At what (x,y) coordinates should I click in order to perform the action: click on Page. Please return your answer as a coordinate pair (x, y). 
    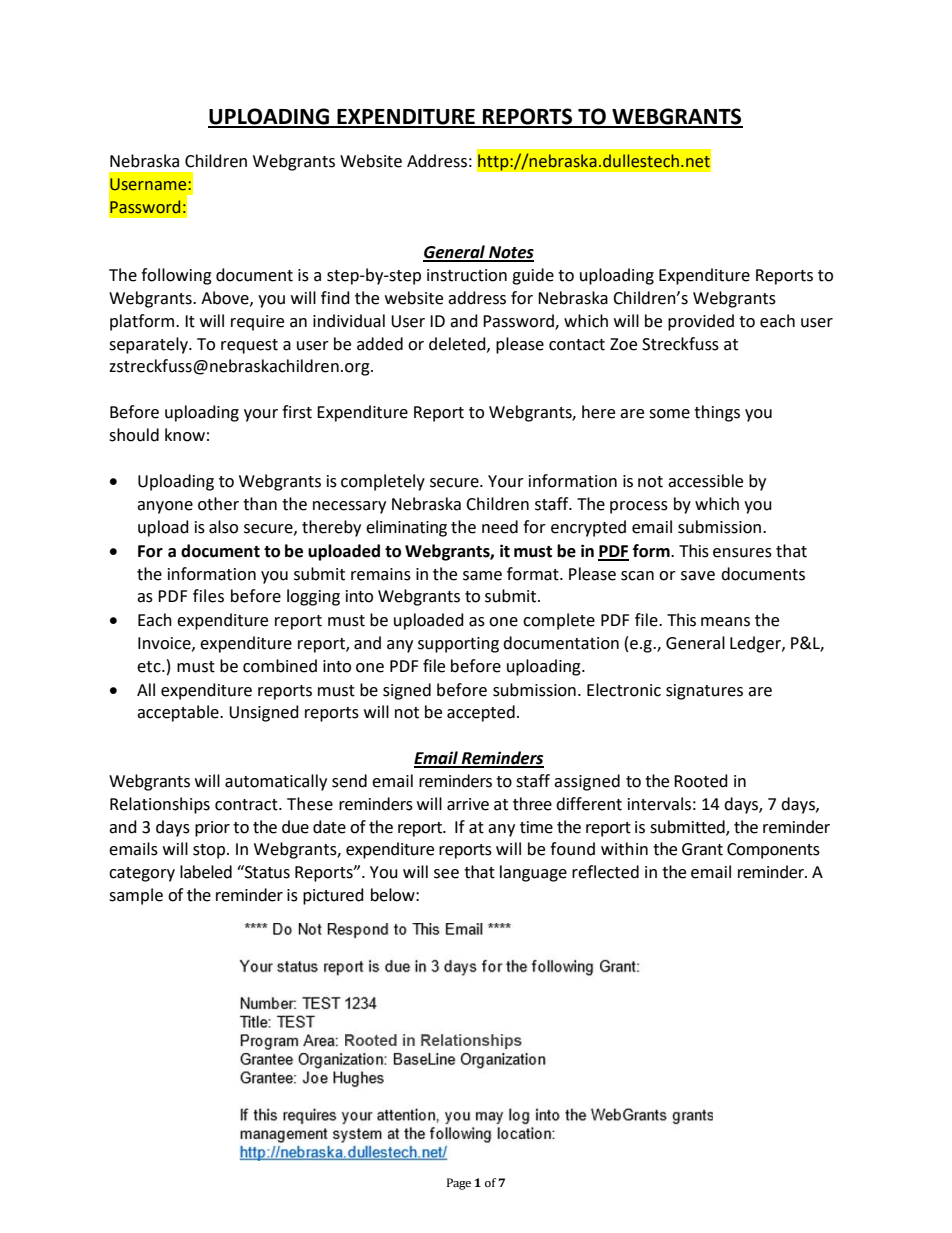
    Looking at the image, I should click on (459, 1184).
